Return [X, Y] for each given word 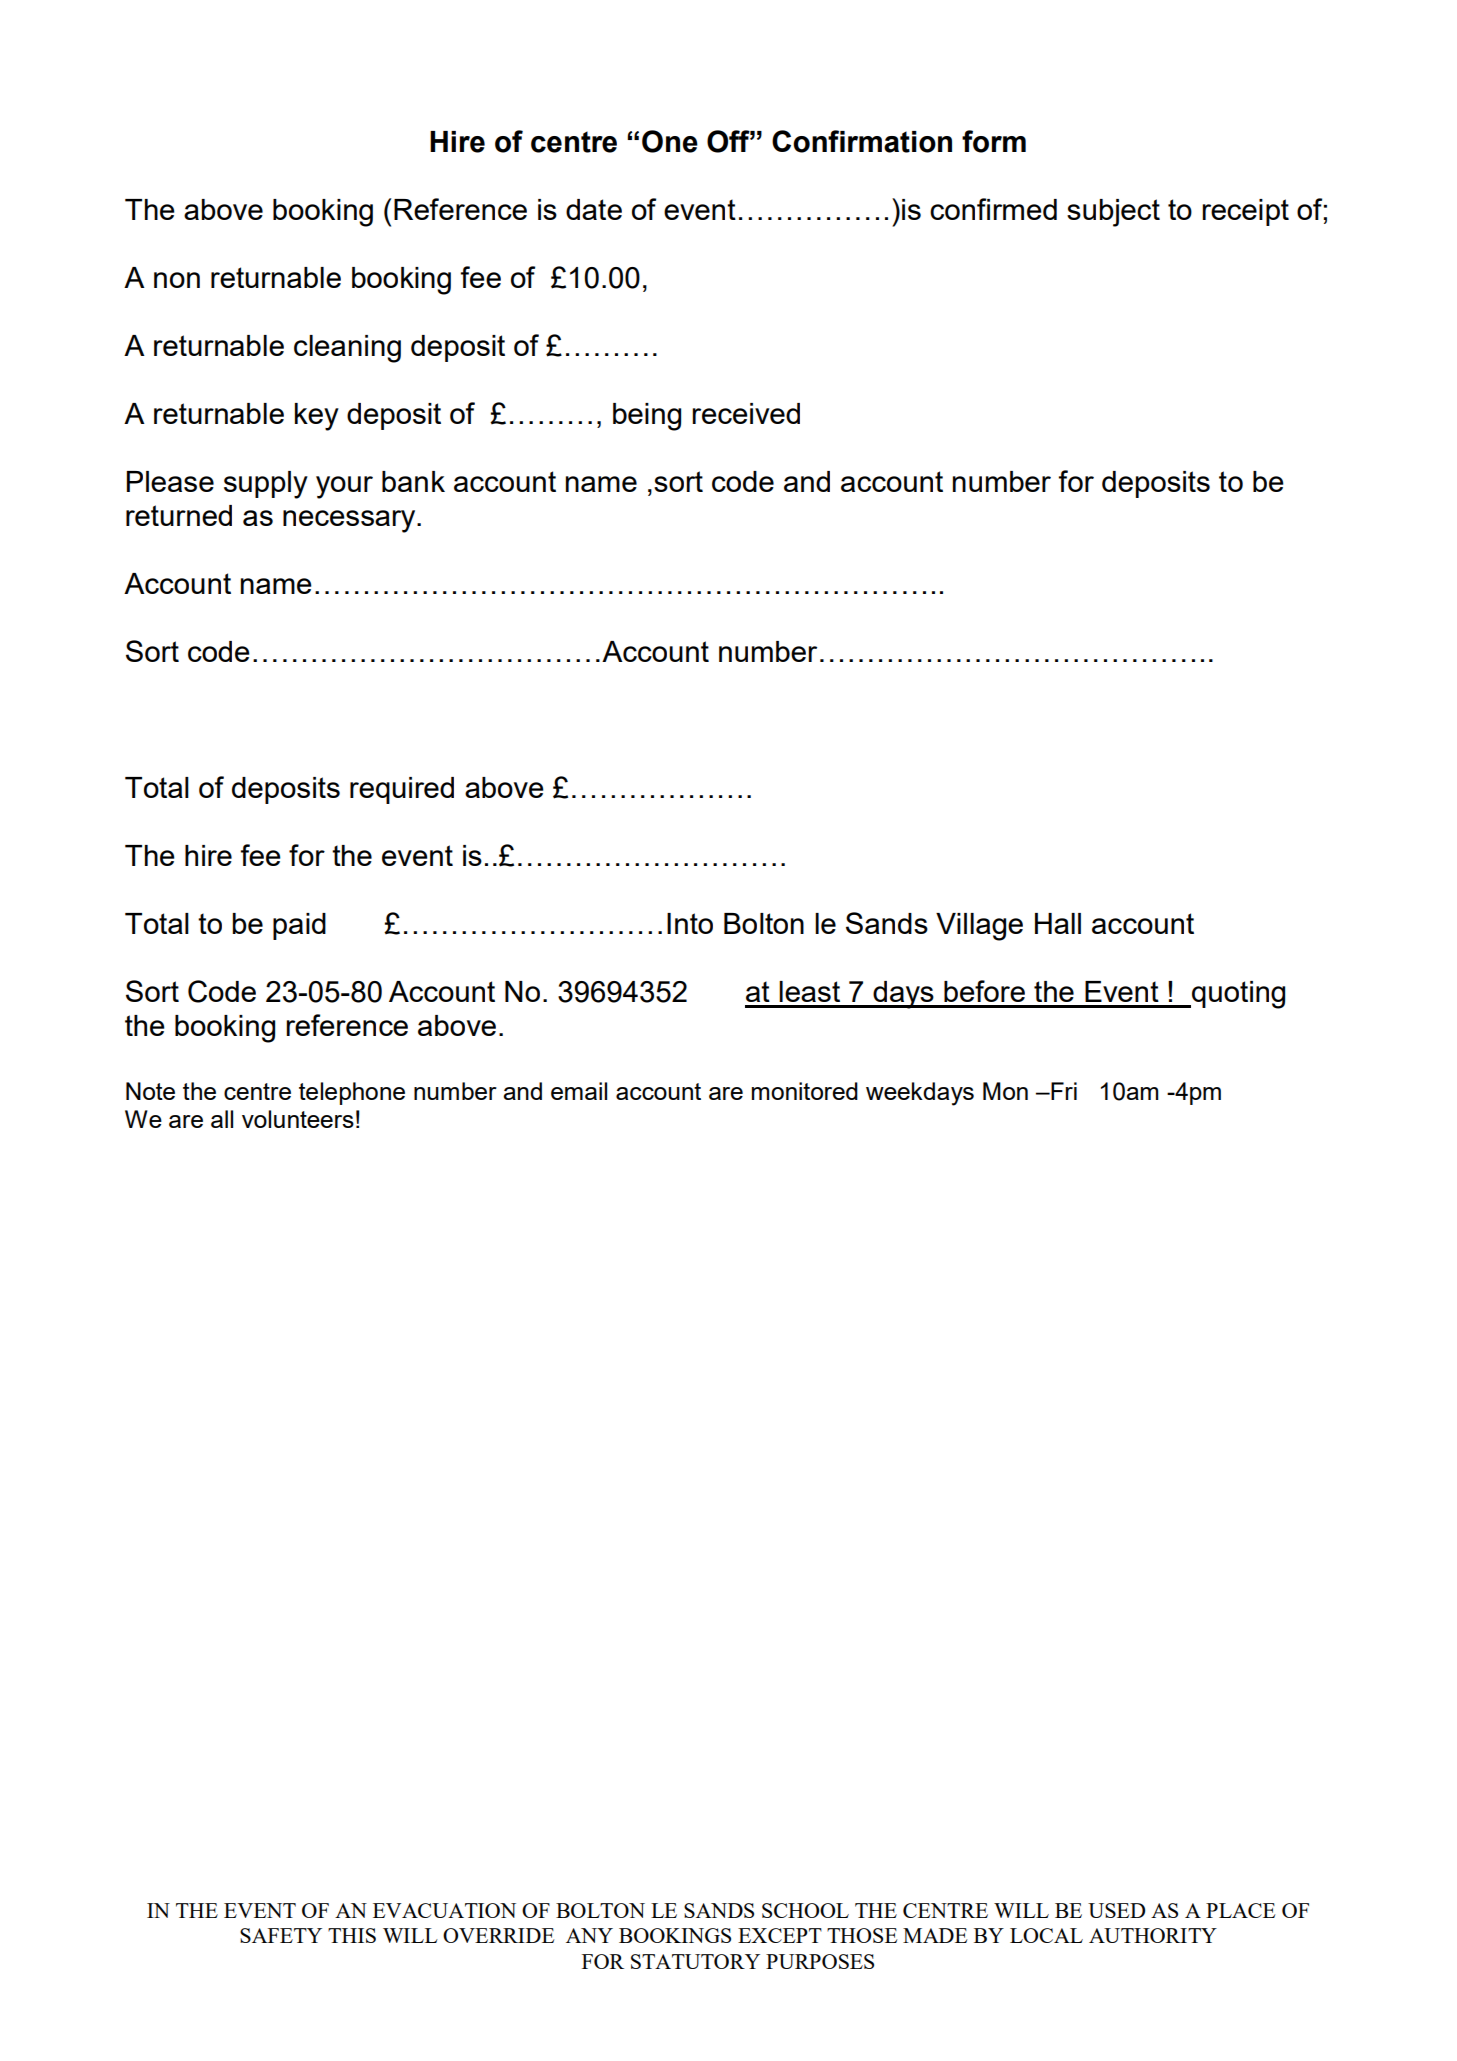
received [746, 413]
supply [266, 485]
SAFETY [281, 1935]
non [177, 280]
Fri [1063, 1091]
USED [1116, 1910]
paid [299, 926]
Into [690, 923]
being [647, 417]
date [594, 209]
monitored [805, 1091]
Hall [1058, 923]
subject [1113, 213]
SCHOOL [805, 1910]
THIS [352, 1935]
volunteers [298, 1119]
